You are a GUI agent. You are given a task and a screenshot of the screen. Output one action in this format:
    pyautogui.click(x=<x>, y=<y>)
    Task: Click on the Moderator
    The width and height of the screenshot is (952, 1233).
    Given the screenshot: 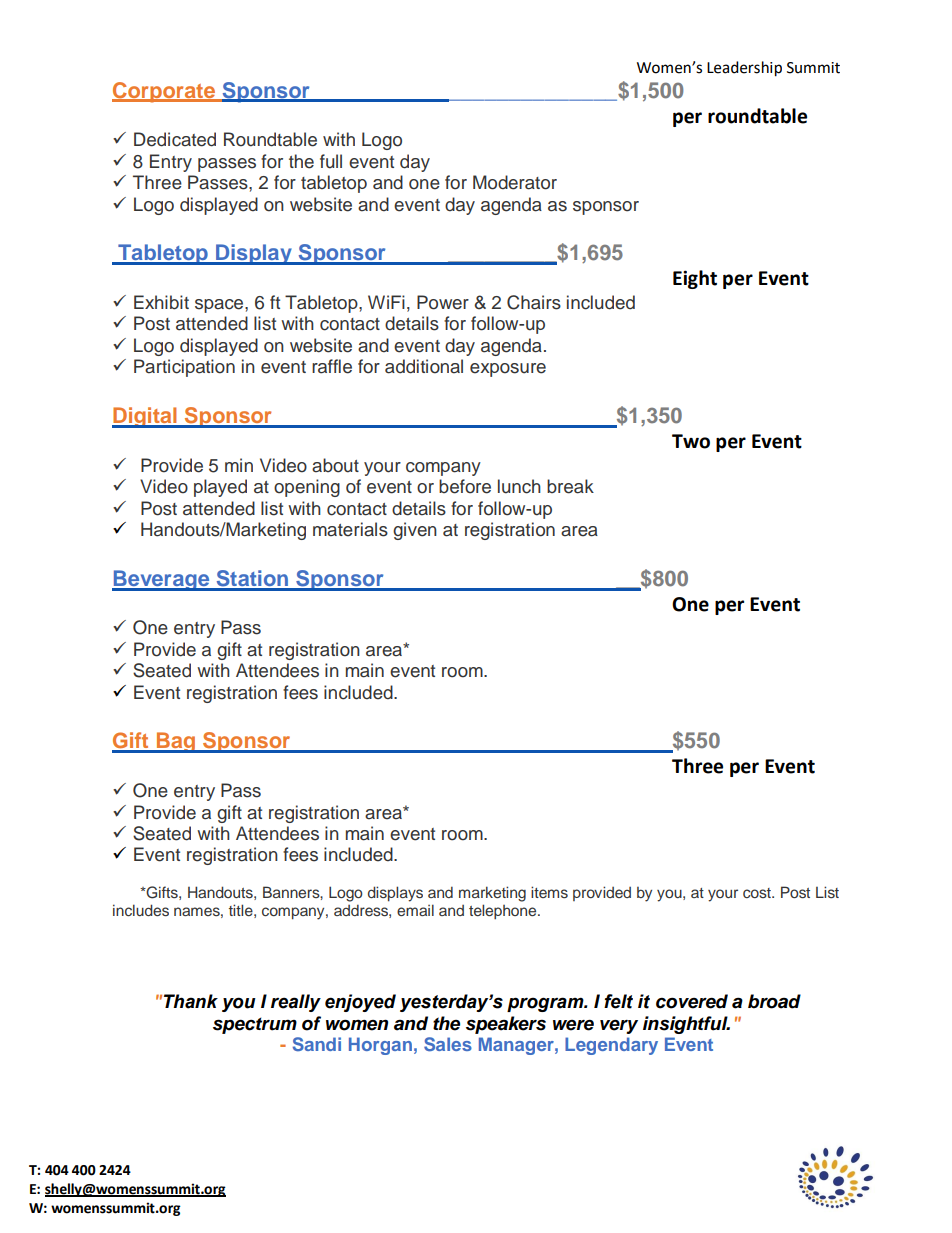 What is the action you would take?
    pyautogui.click(x=515, y=182)
